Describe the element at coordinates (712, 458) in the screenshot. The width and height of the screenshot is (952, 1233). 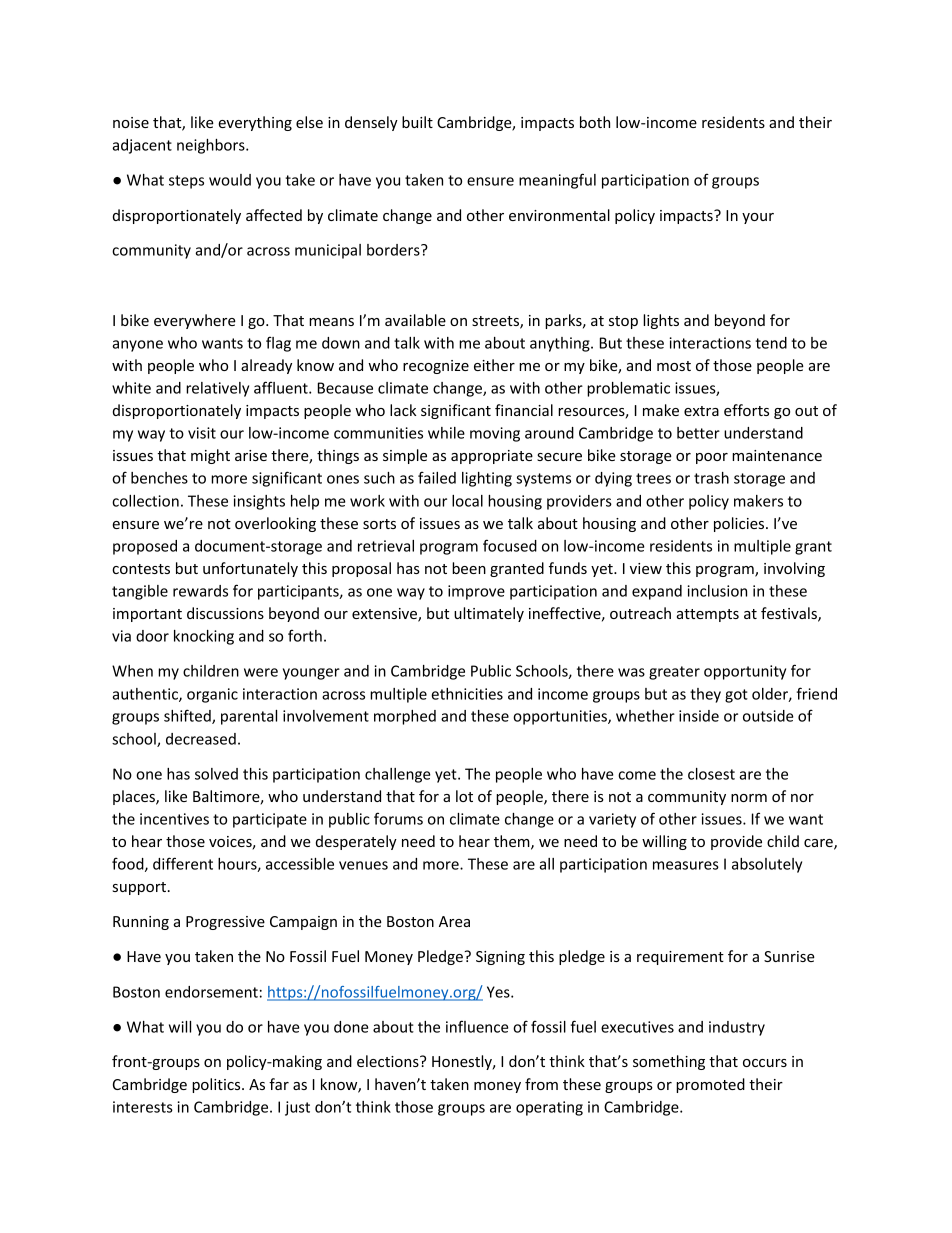
I see `poor` at that location.
